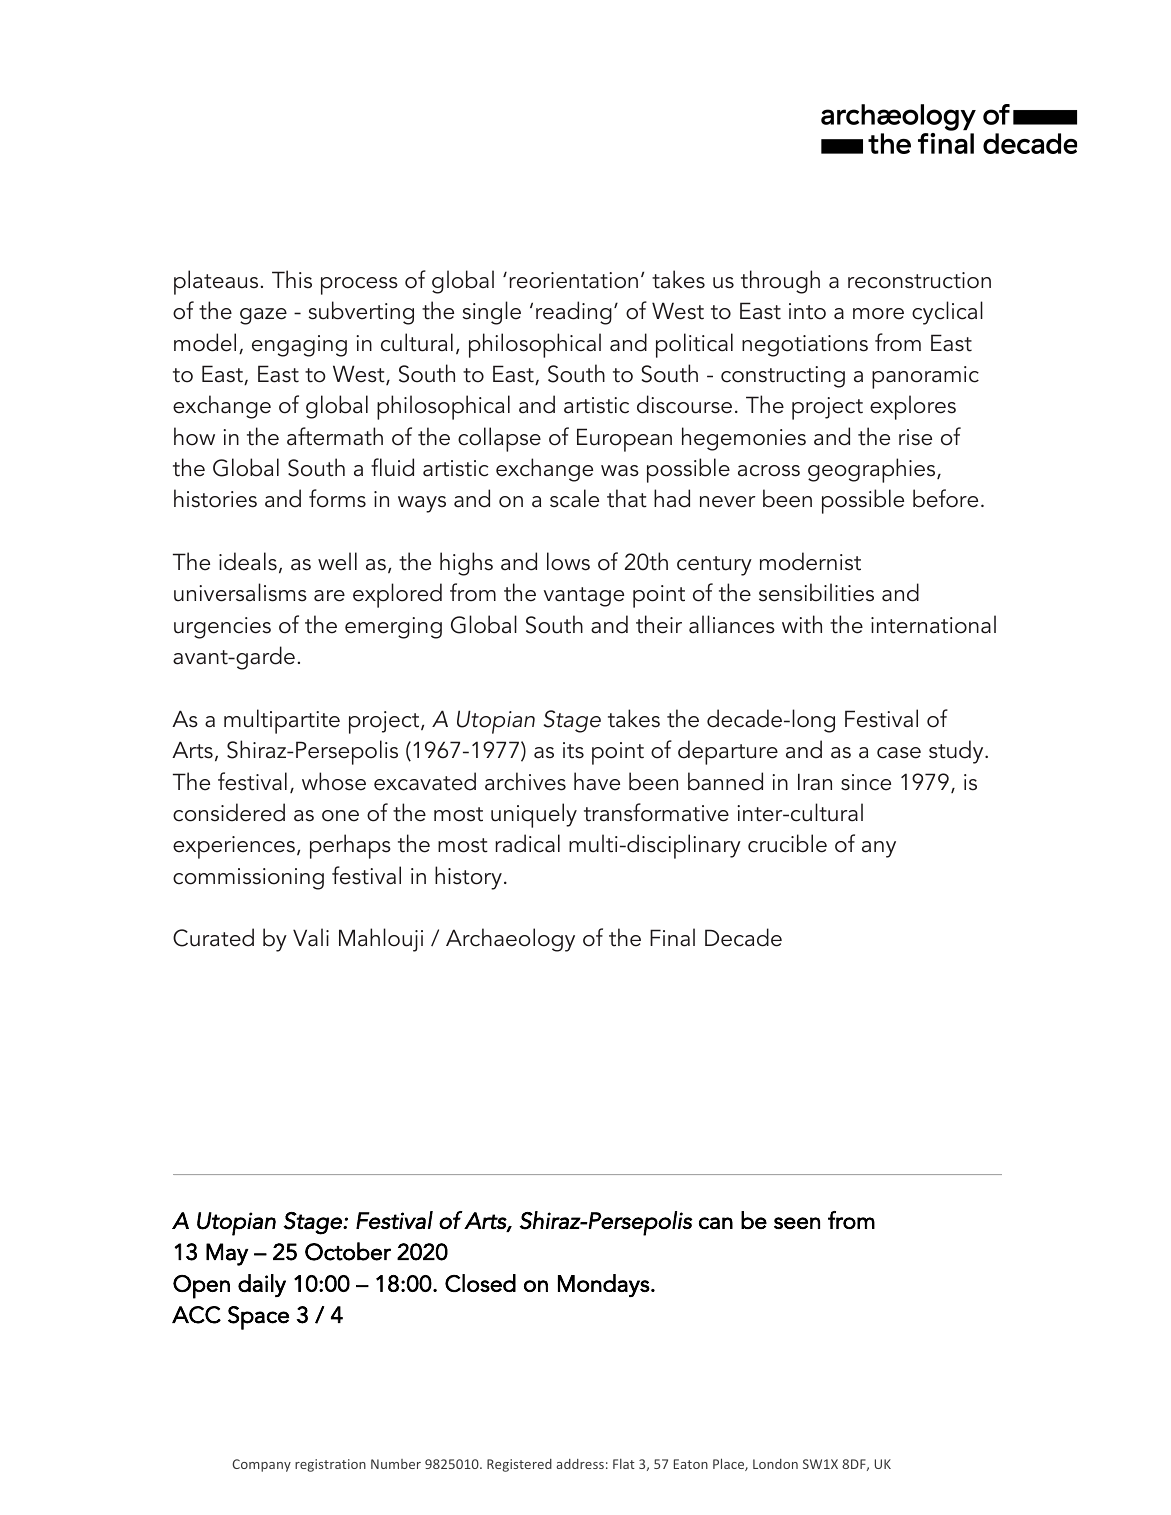  Describe the element at coordinates (263, 316) in the screenshot. I see `gaze` at that location.
